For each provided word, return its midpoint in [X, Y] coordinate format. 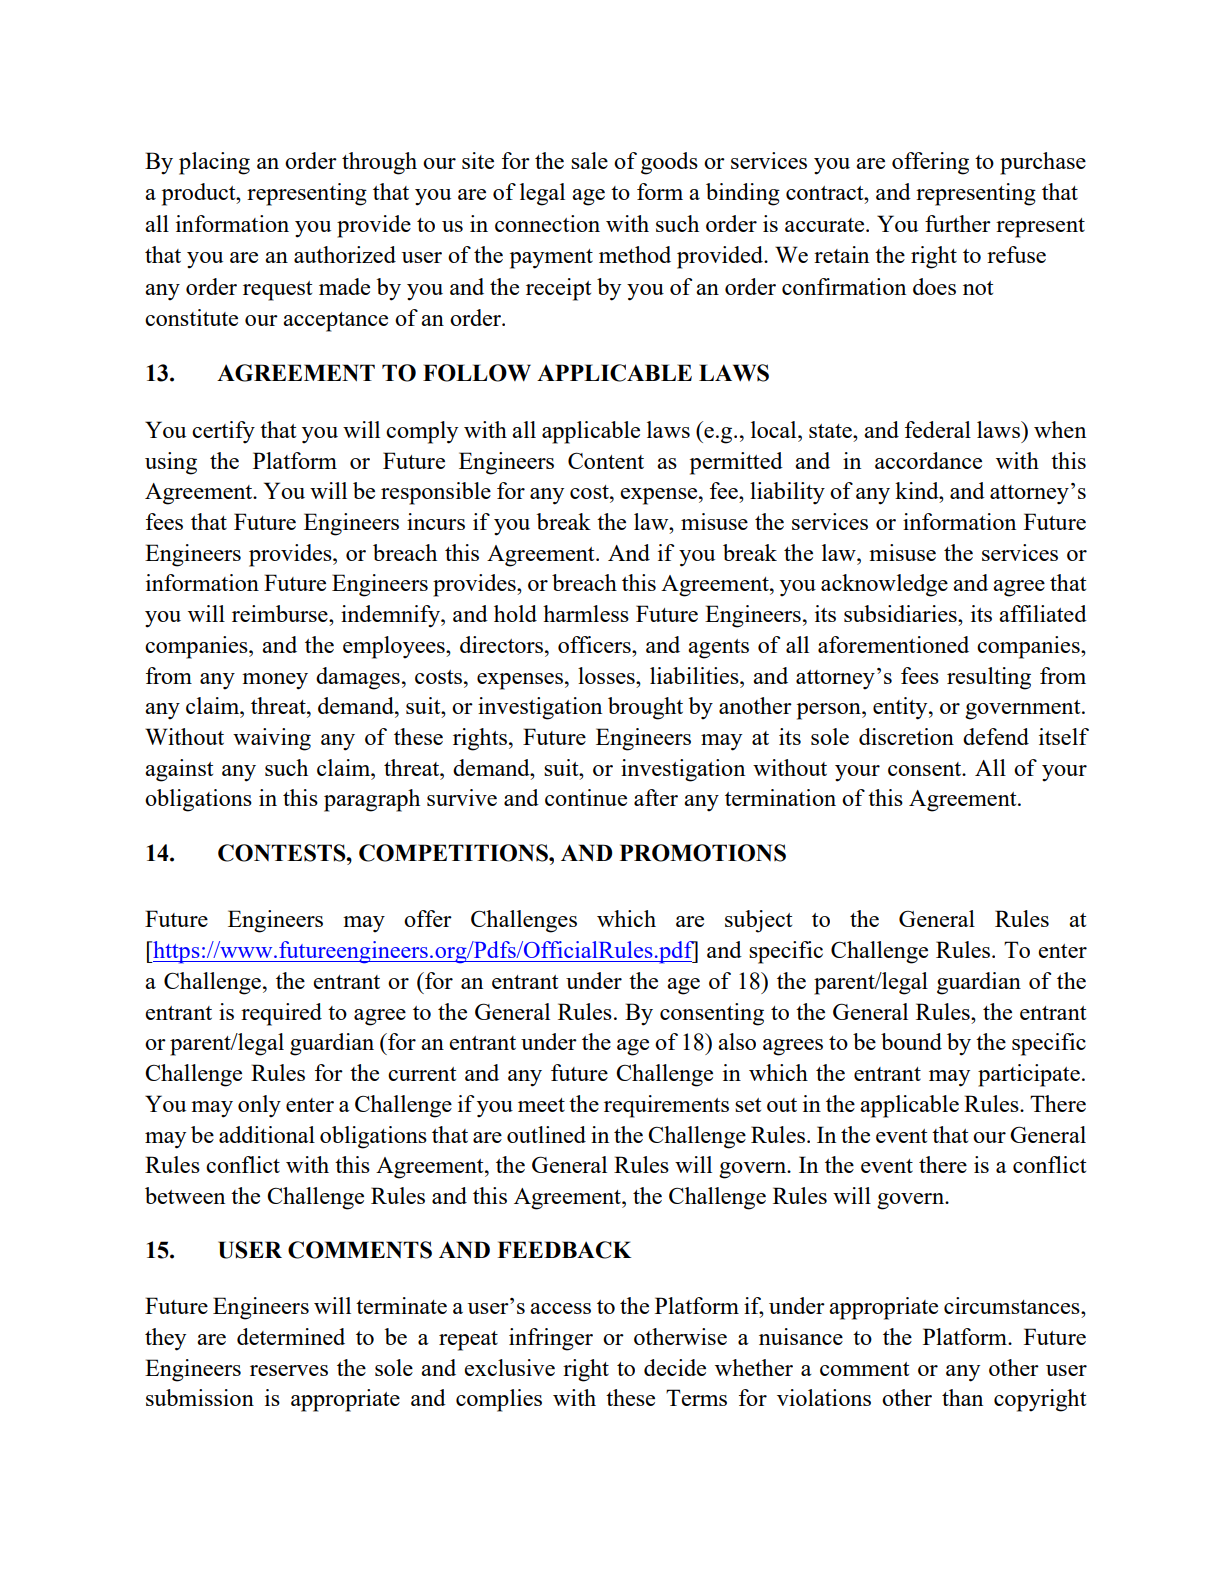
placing [214, 163]
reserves [289, 1370]
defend [996, 736]
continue [586, 797]
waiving [272, 739]
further [958, 223]
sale [589, 160]
